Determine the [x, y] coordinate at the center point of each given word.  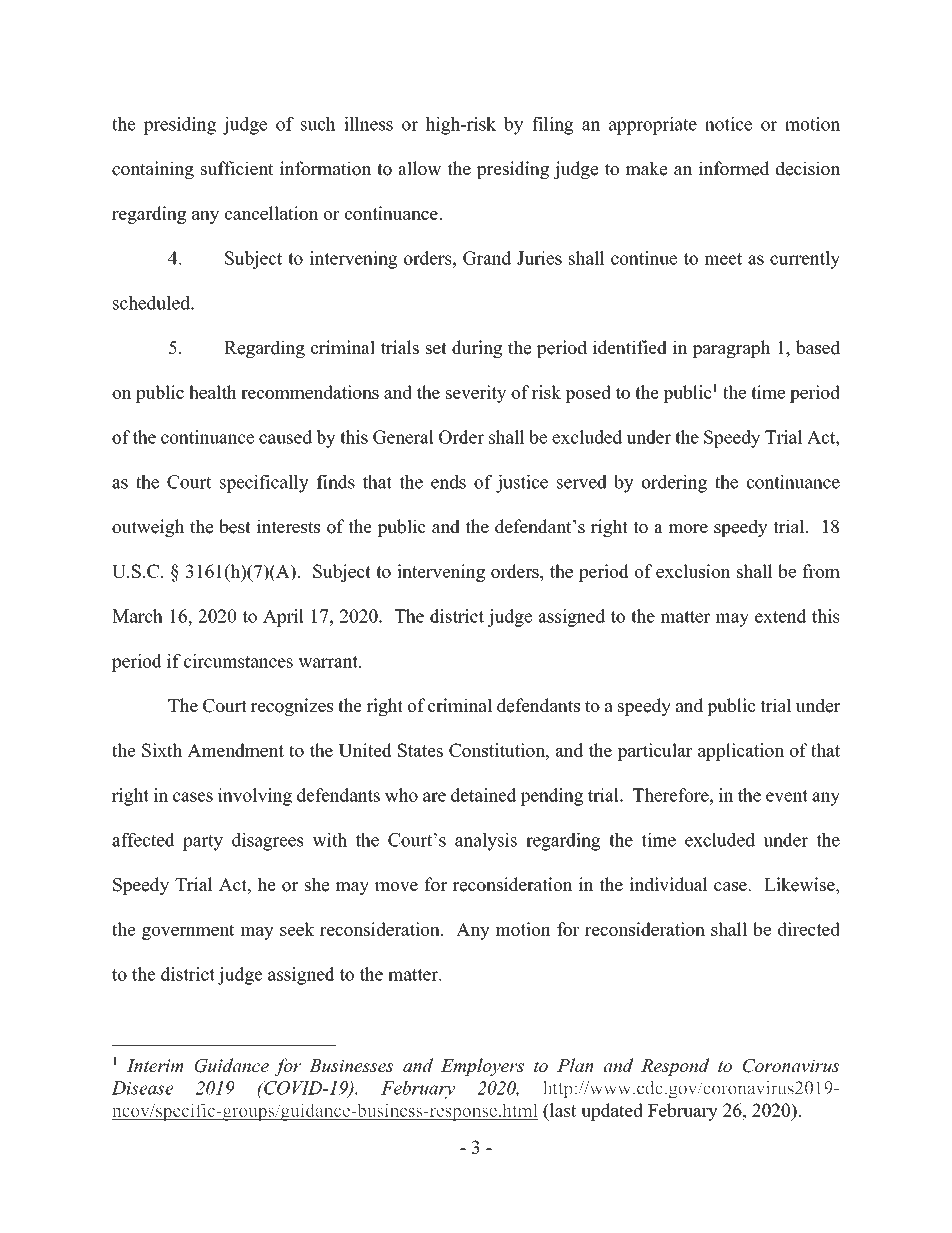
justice [522, 484]
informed [734, 168]
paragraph [732, 349]
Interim [155, 1065]
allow [420, 168]
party [203, 842]
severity [476, 394]
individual [668, 884]
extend [781, 616]
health [213, 392]
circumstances [238, 661]
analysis [486, 842]
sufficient [237, 168]
